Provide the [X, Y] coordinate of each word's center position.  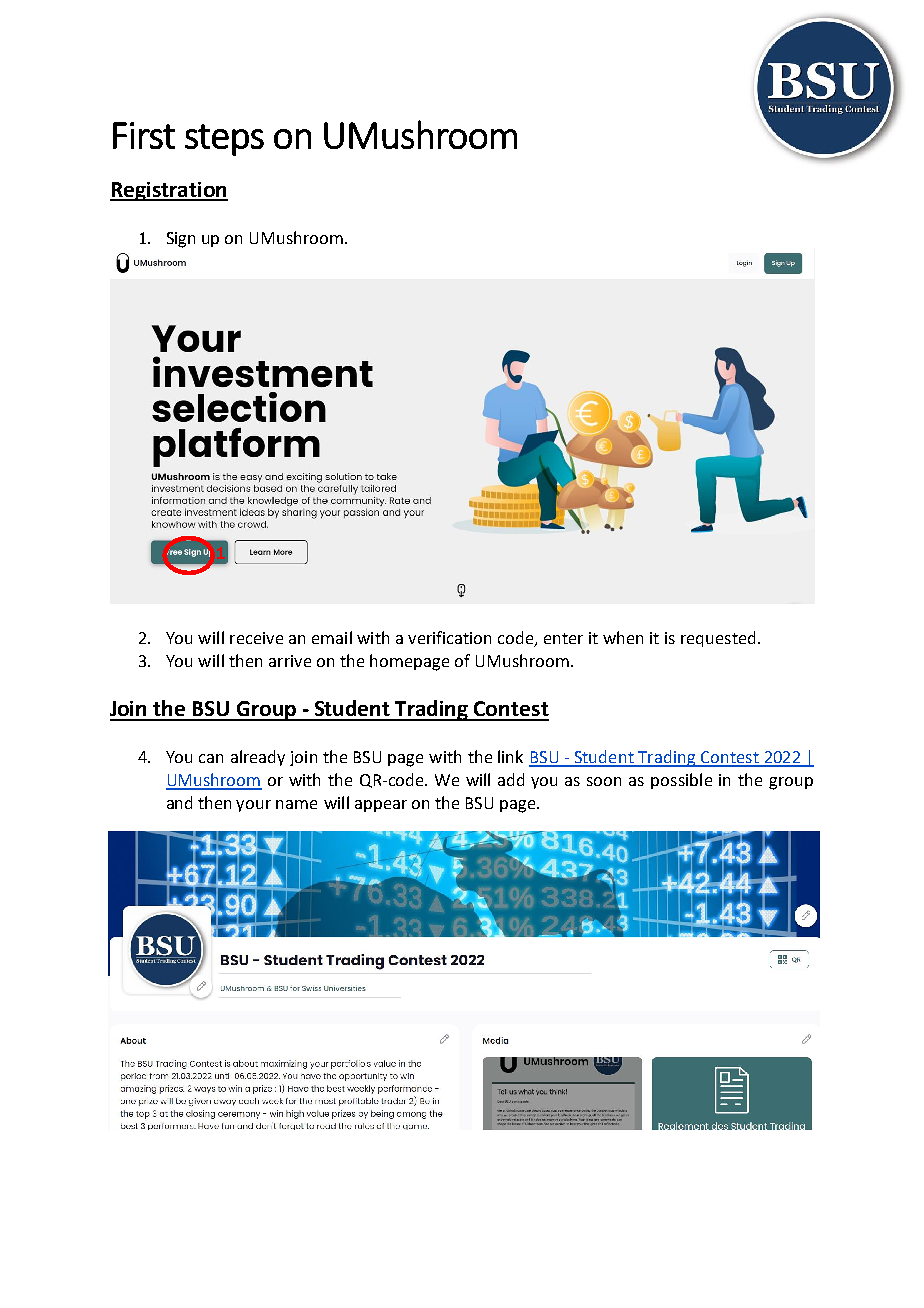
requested [718, 639]
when [623, 637]
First [144, 135]
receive [256, 638]
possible [681, 781]
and [179, 802]
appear [381, 806]
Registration [169, 191]
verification [449, 637]
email [332, 637]
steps [224, 140]
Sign [181, 240]
